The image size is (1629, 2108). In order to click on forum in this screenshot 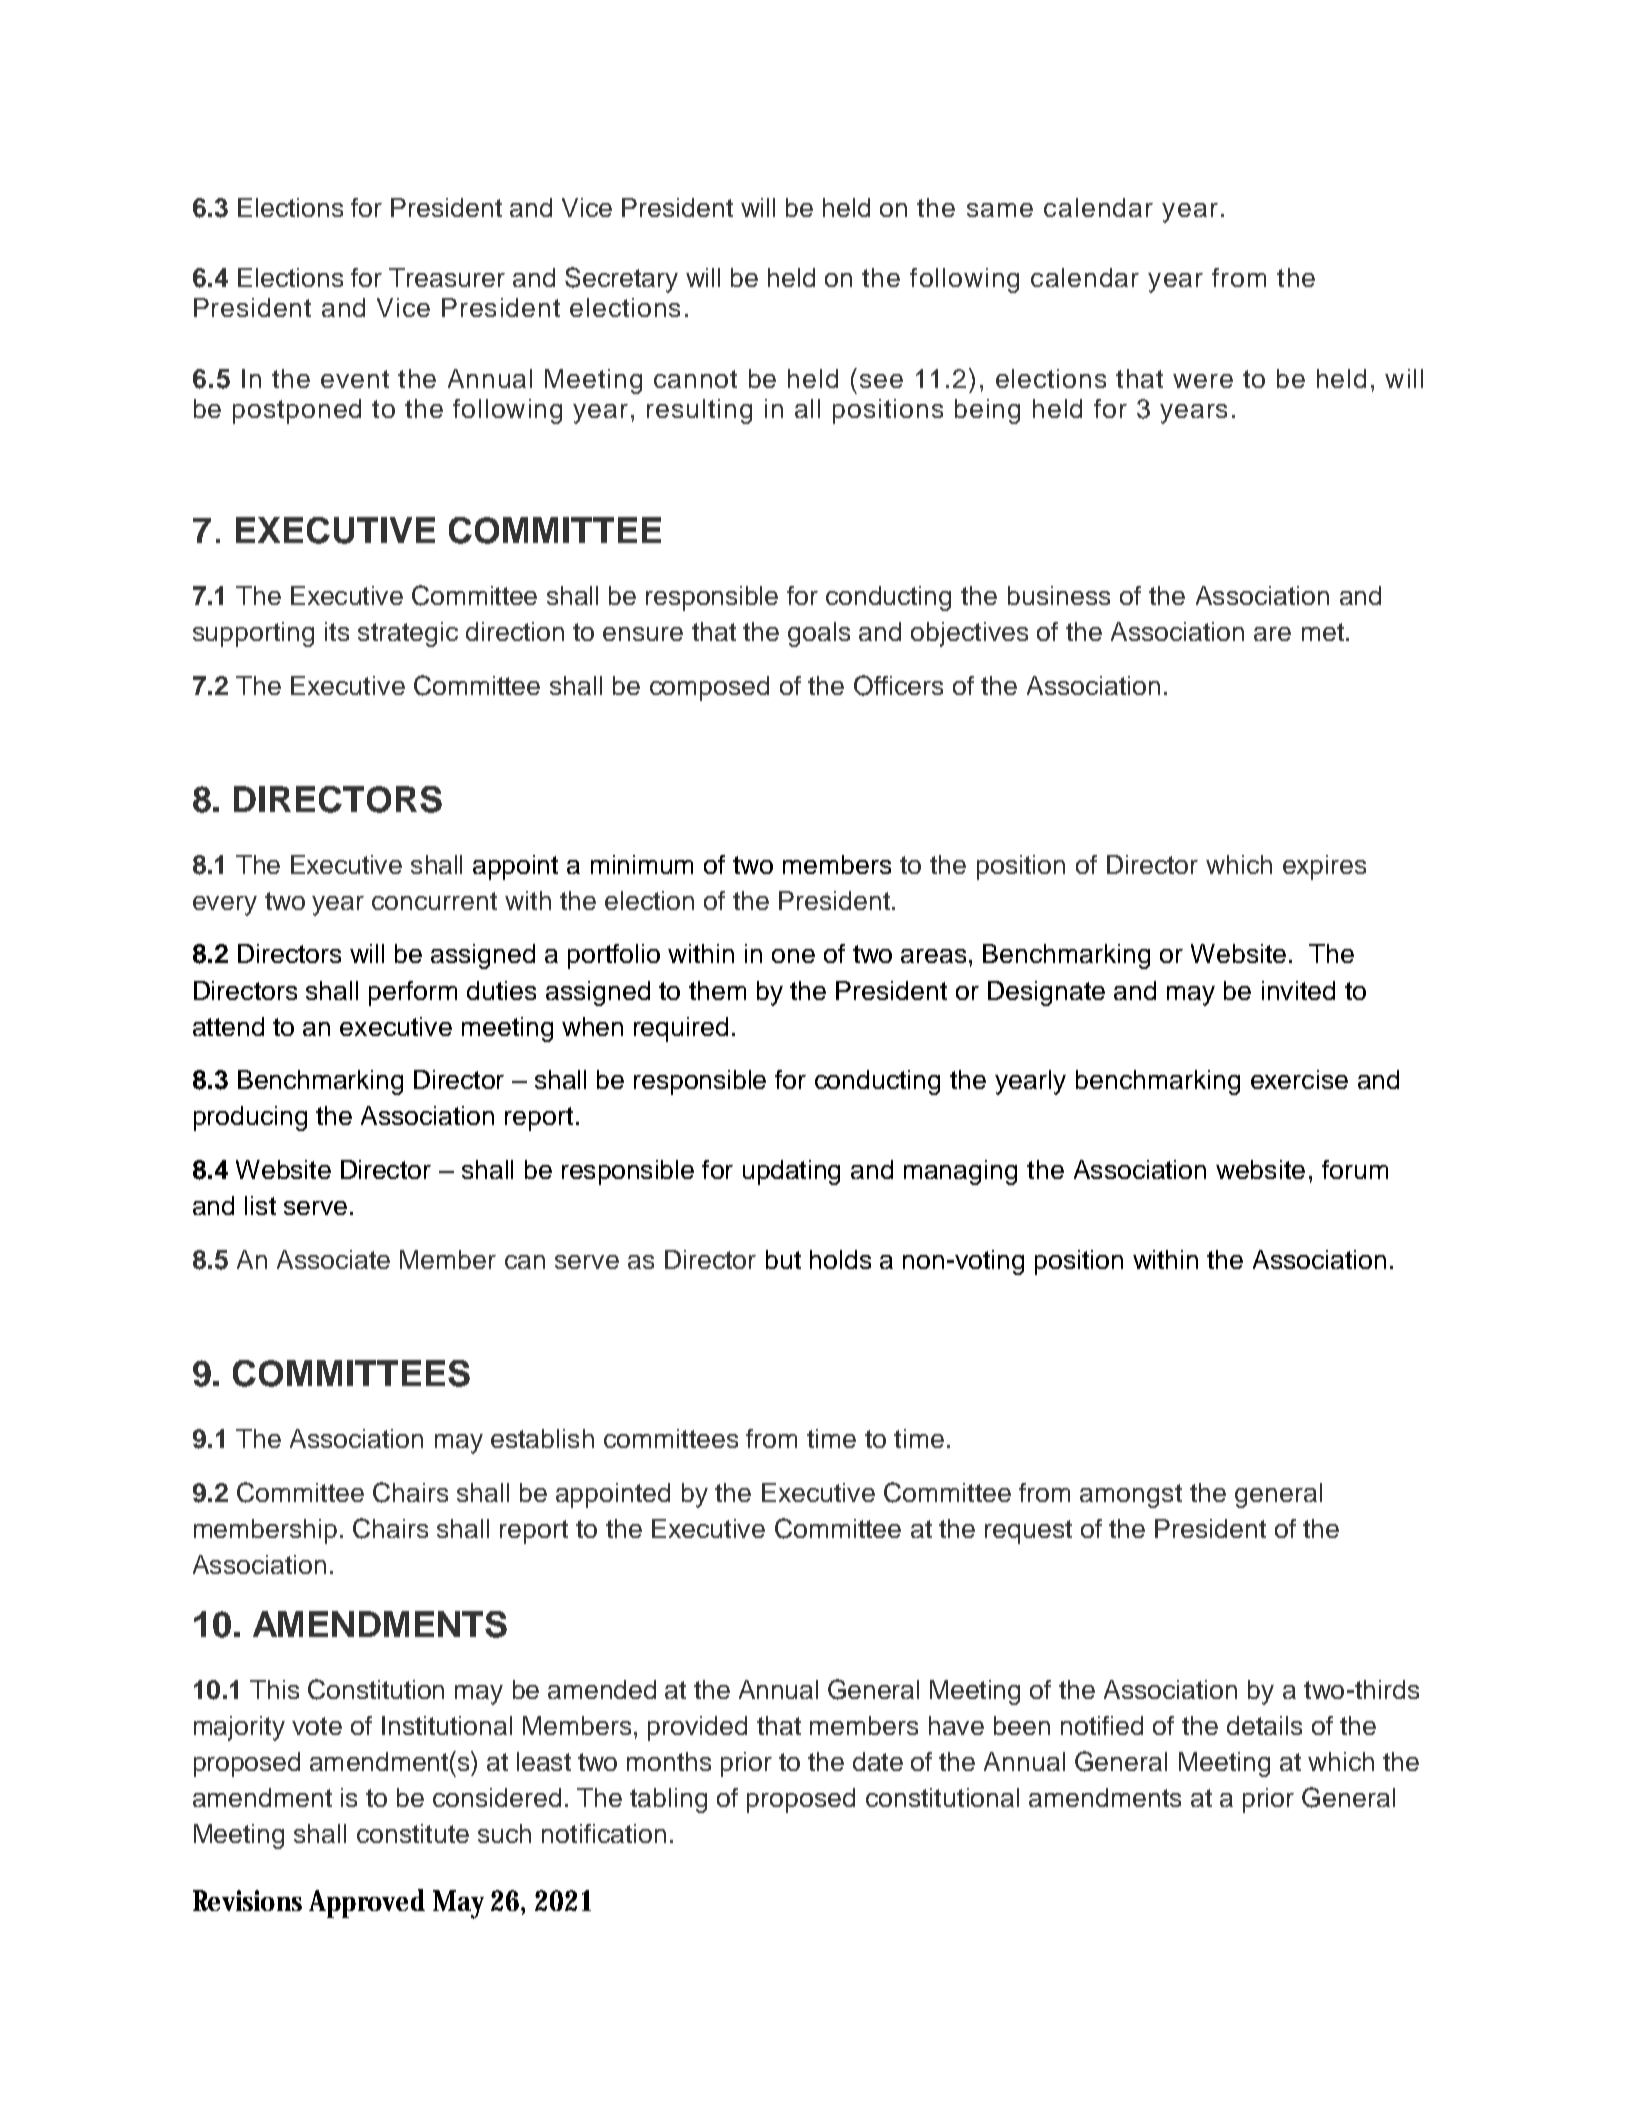, I will do `click(1355, 1169)`.
